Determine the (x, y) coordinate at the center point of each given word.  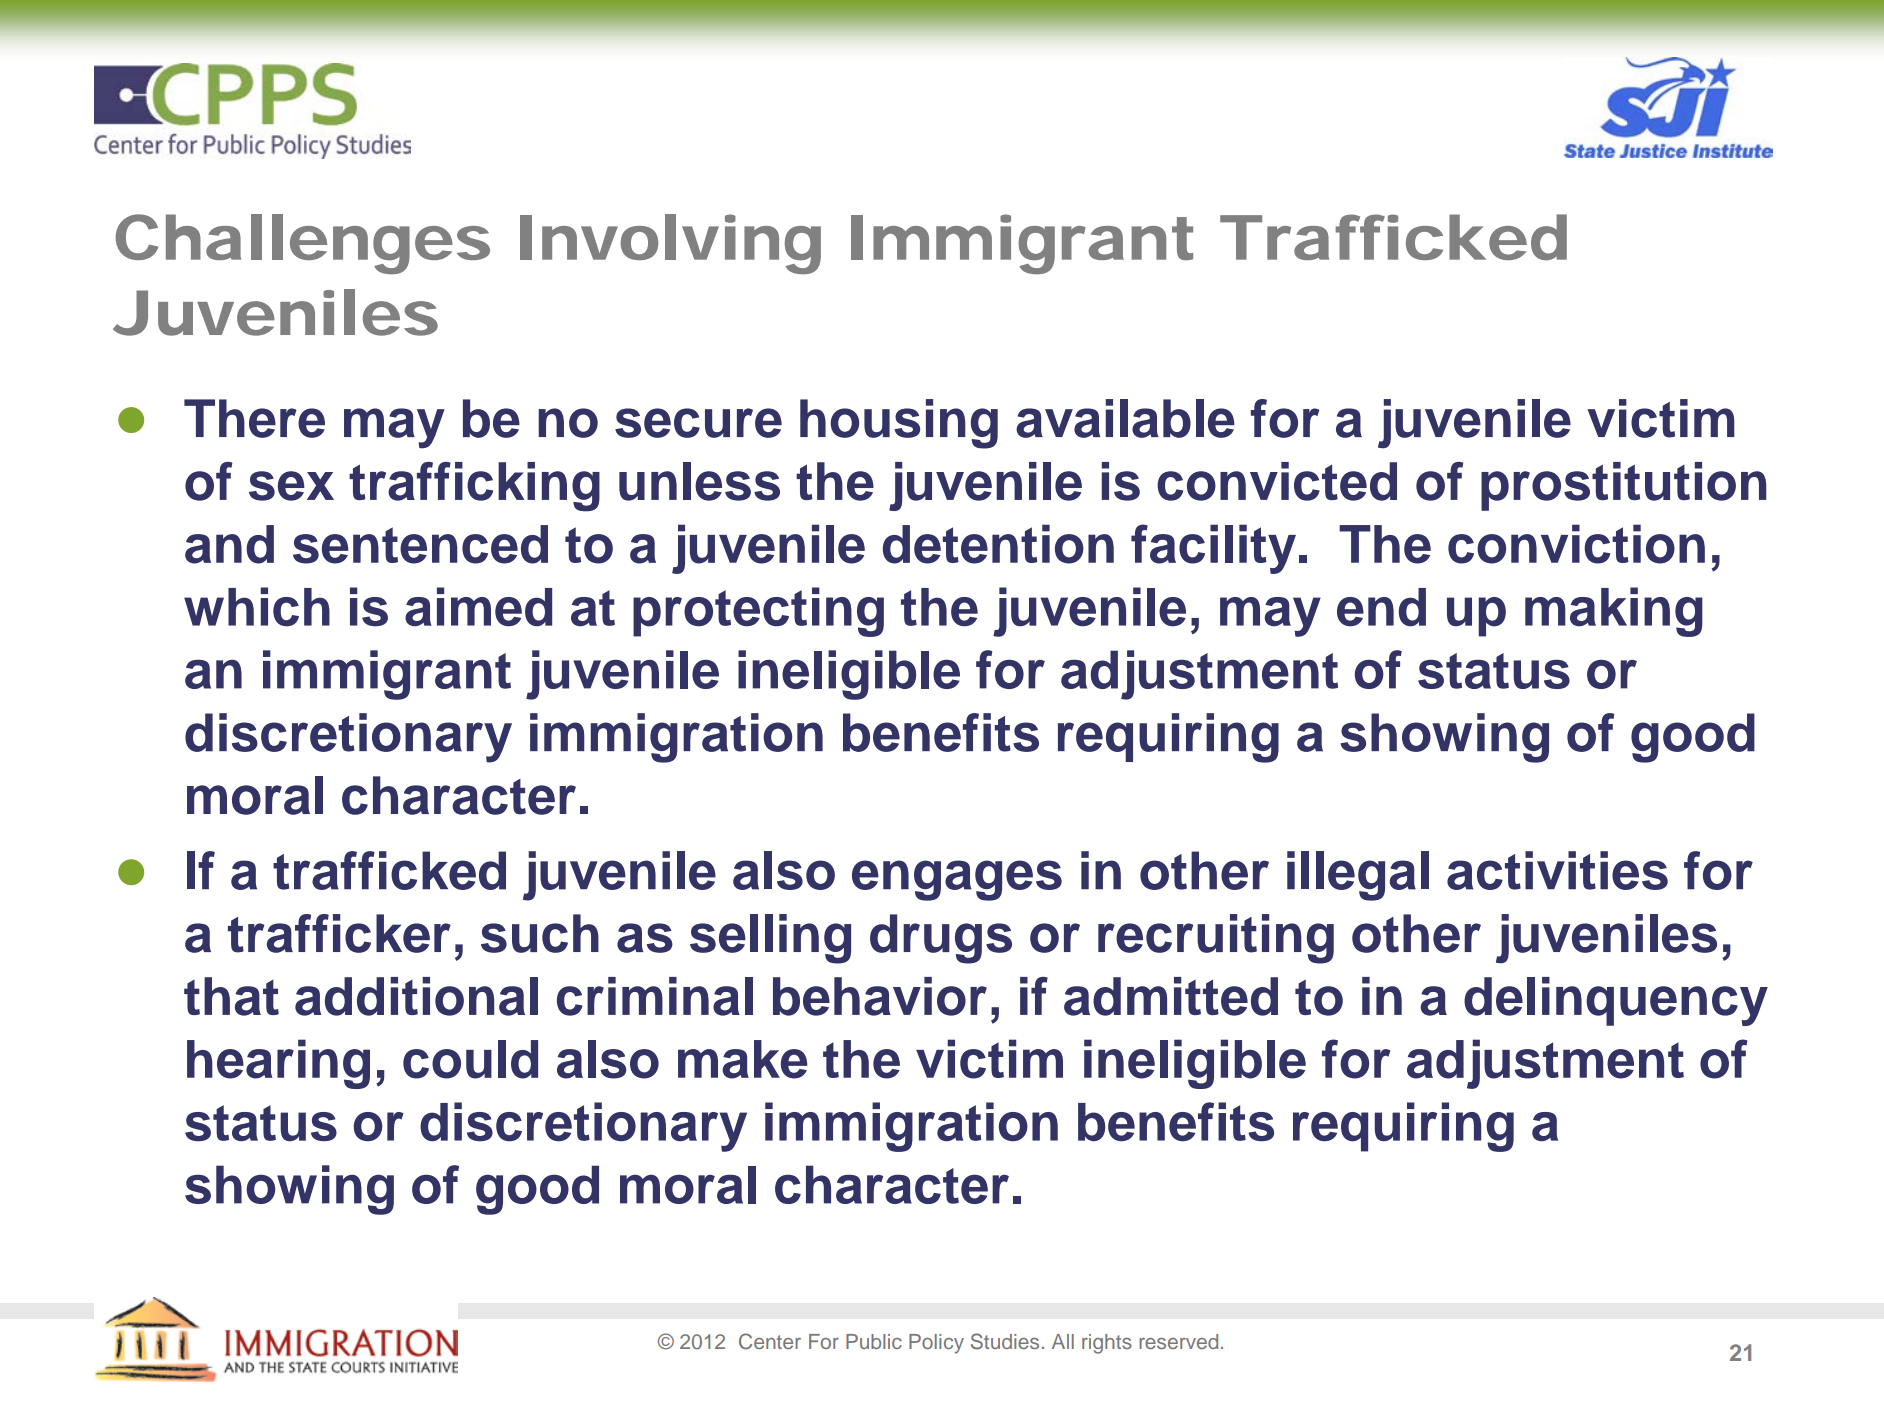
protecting (758, 612)
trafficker (339, 933)
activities (1557, 870)
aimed (478, 607)
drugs (941, 939)
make (742, 1059)
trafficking (474, 487)
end (1381, 607)
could (470, 1059)
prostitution (1624, 486)
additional (416, 996)
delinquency (1616, 1001)
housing (899, 424)
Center (770, 1341)
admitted (1171, 996)
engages (957, 880)
